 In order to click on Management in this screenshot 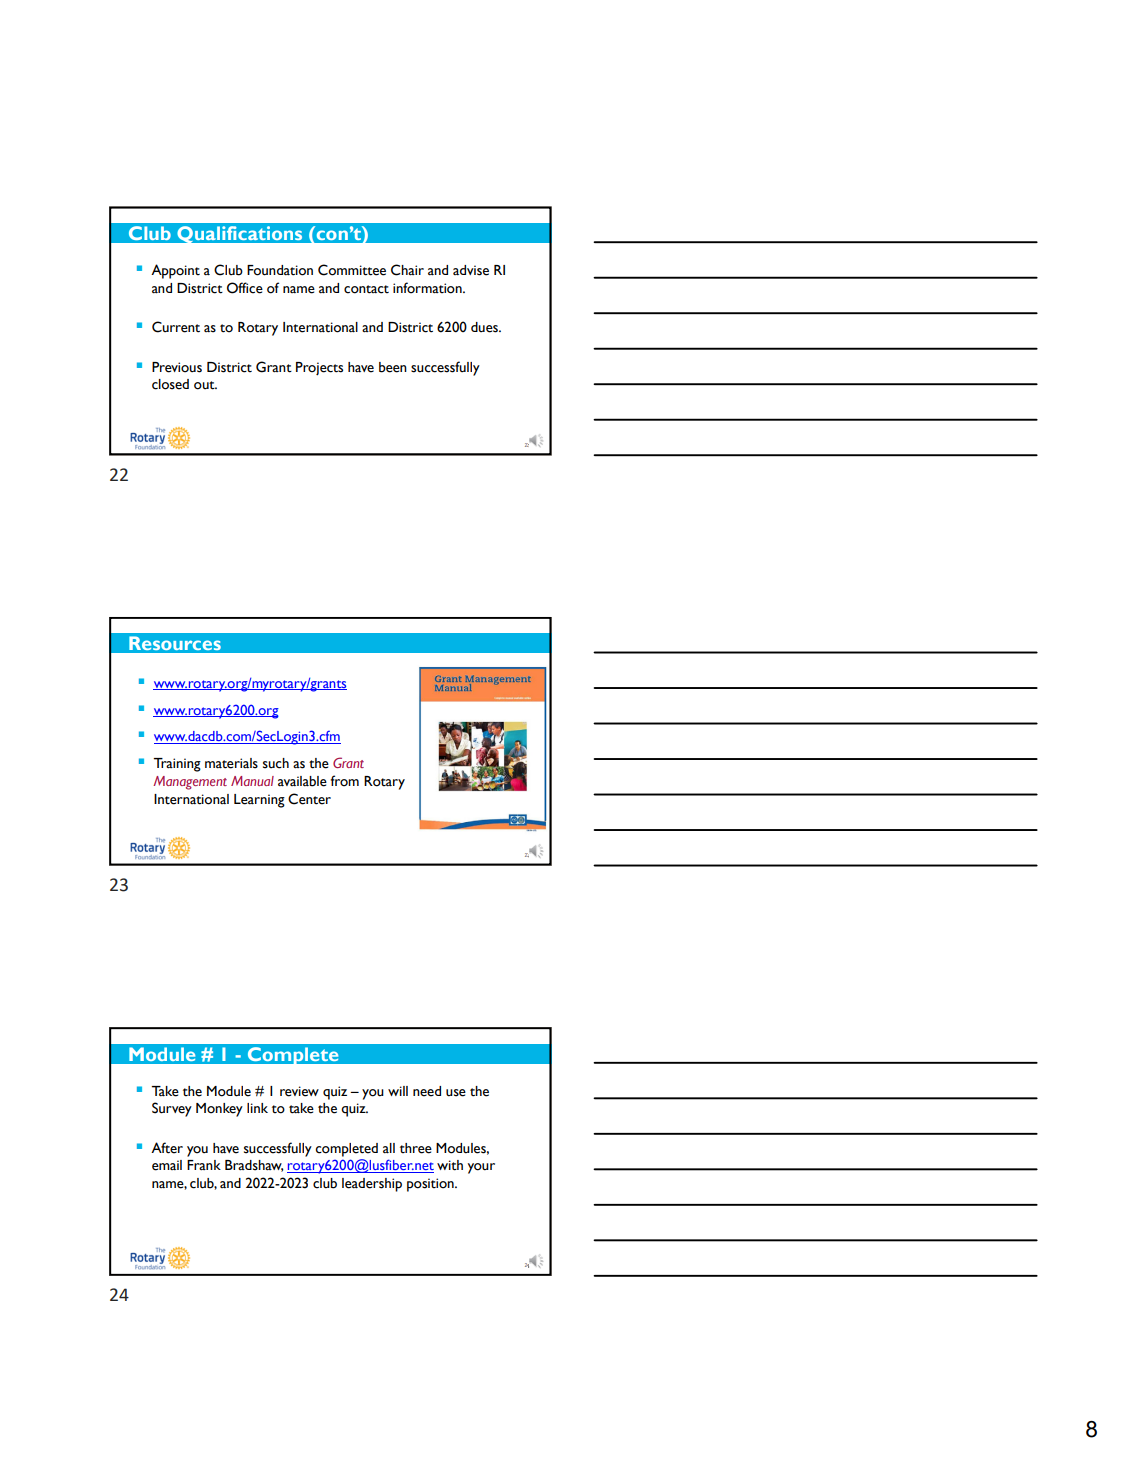, I will do `click(190, 783)`.
